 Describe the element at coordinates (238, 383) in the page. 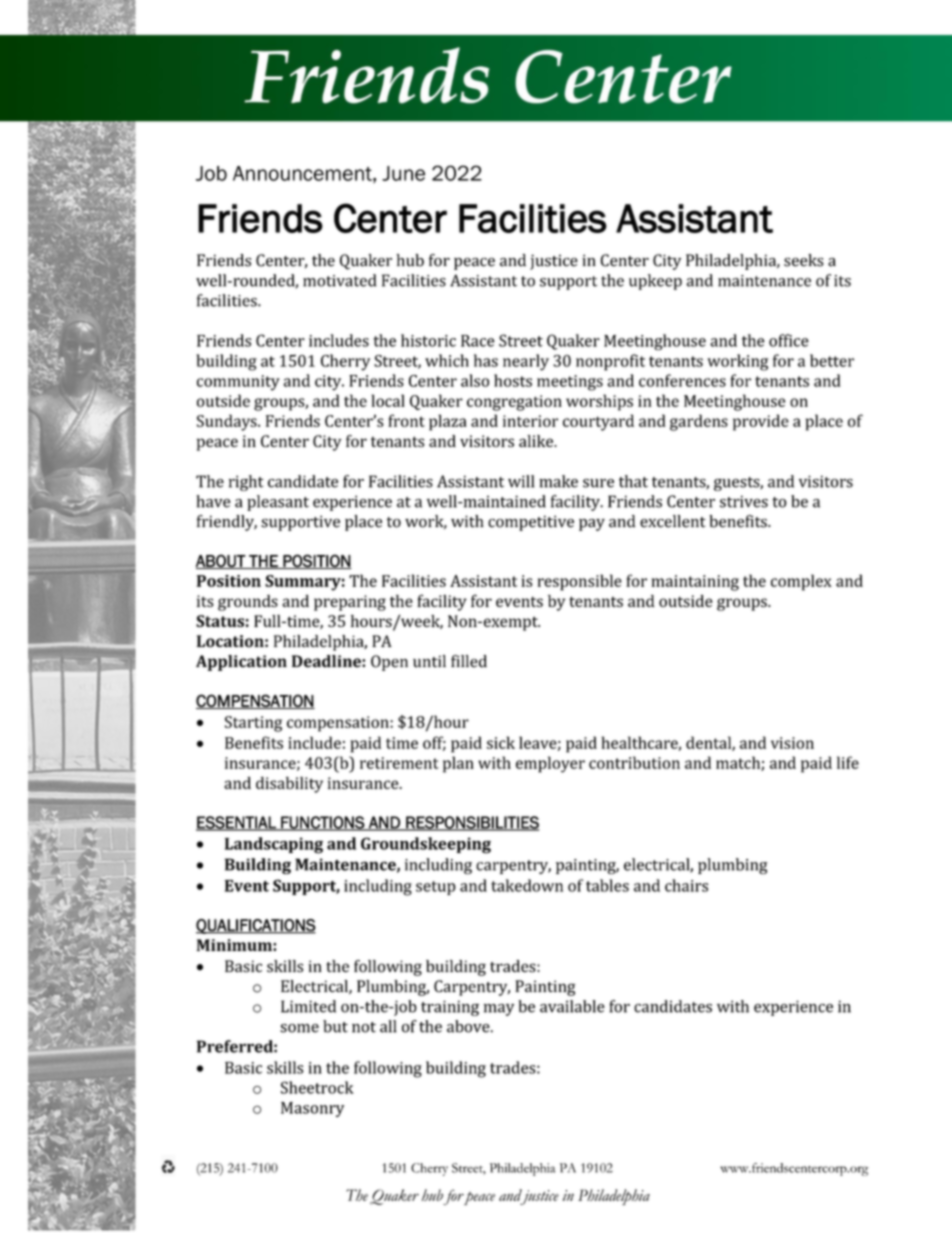

I see `community` at that location.
